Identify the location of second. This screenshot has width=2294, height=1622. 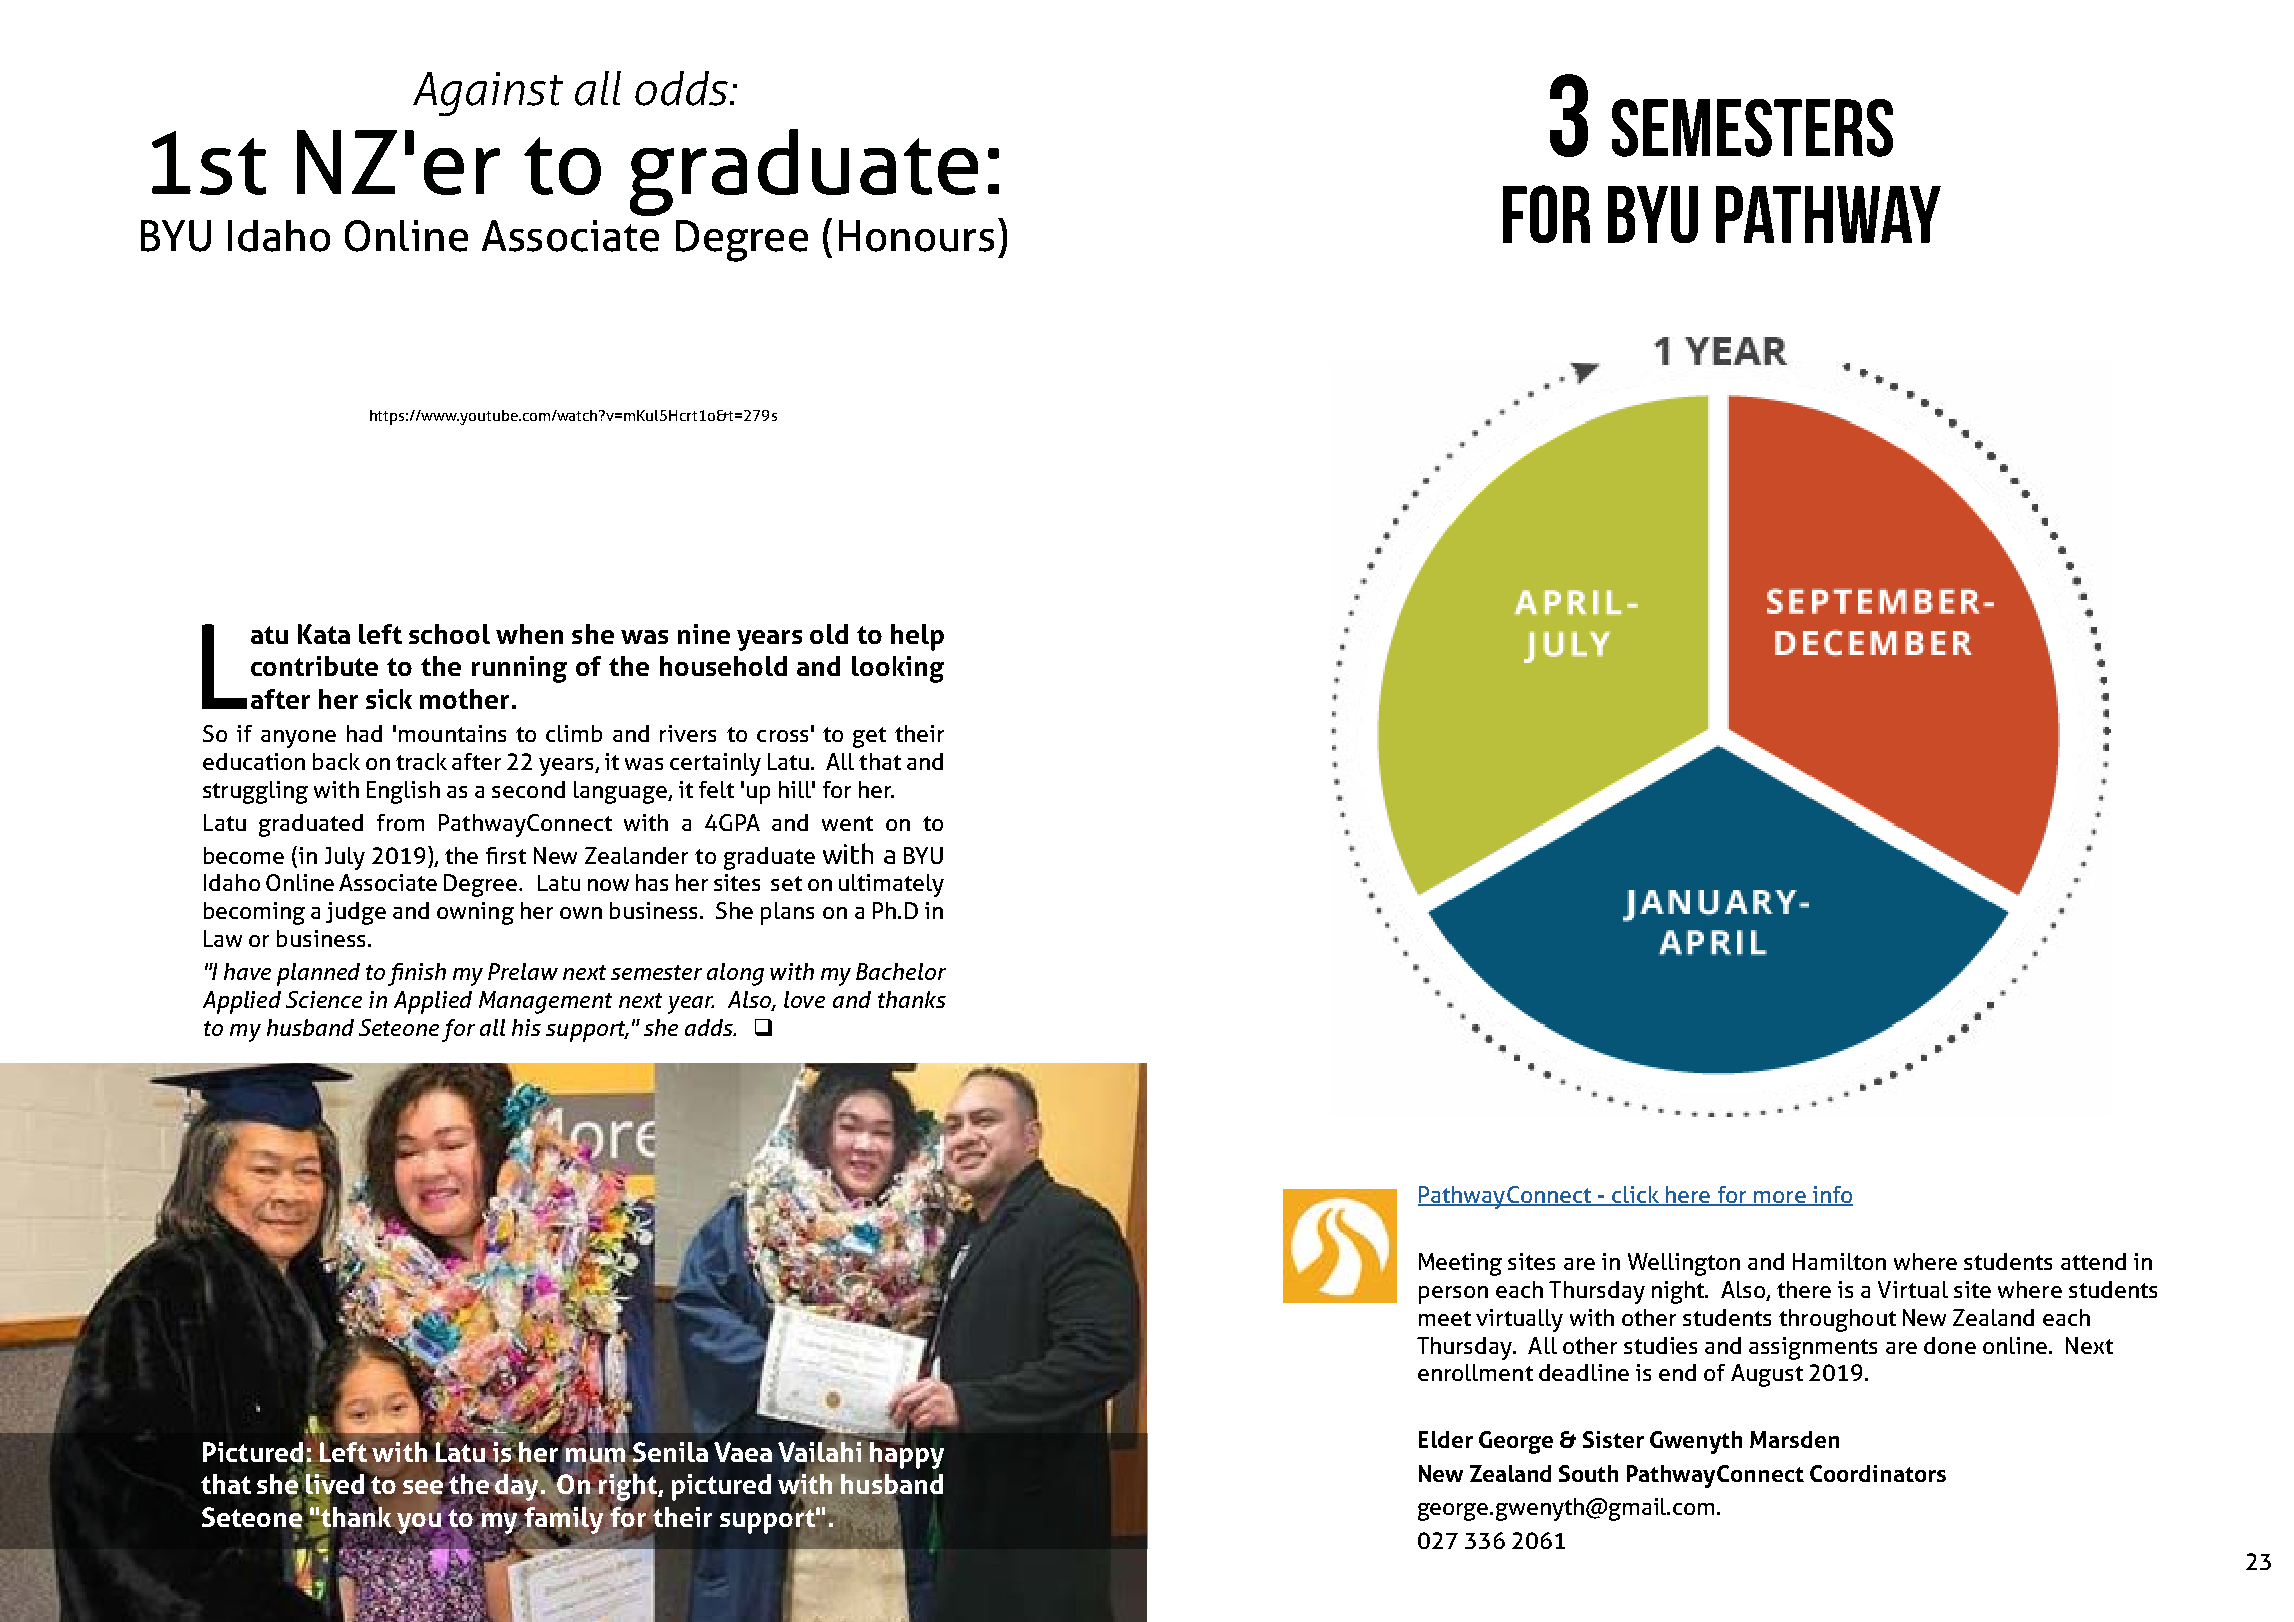
(528, 789).
